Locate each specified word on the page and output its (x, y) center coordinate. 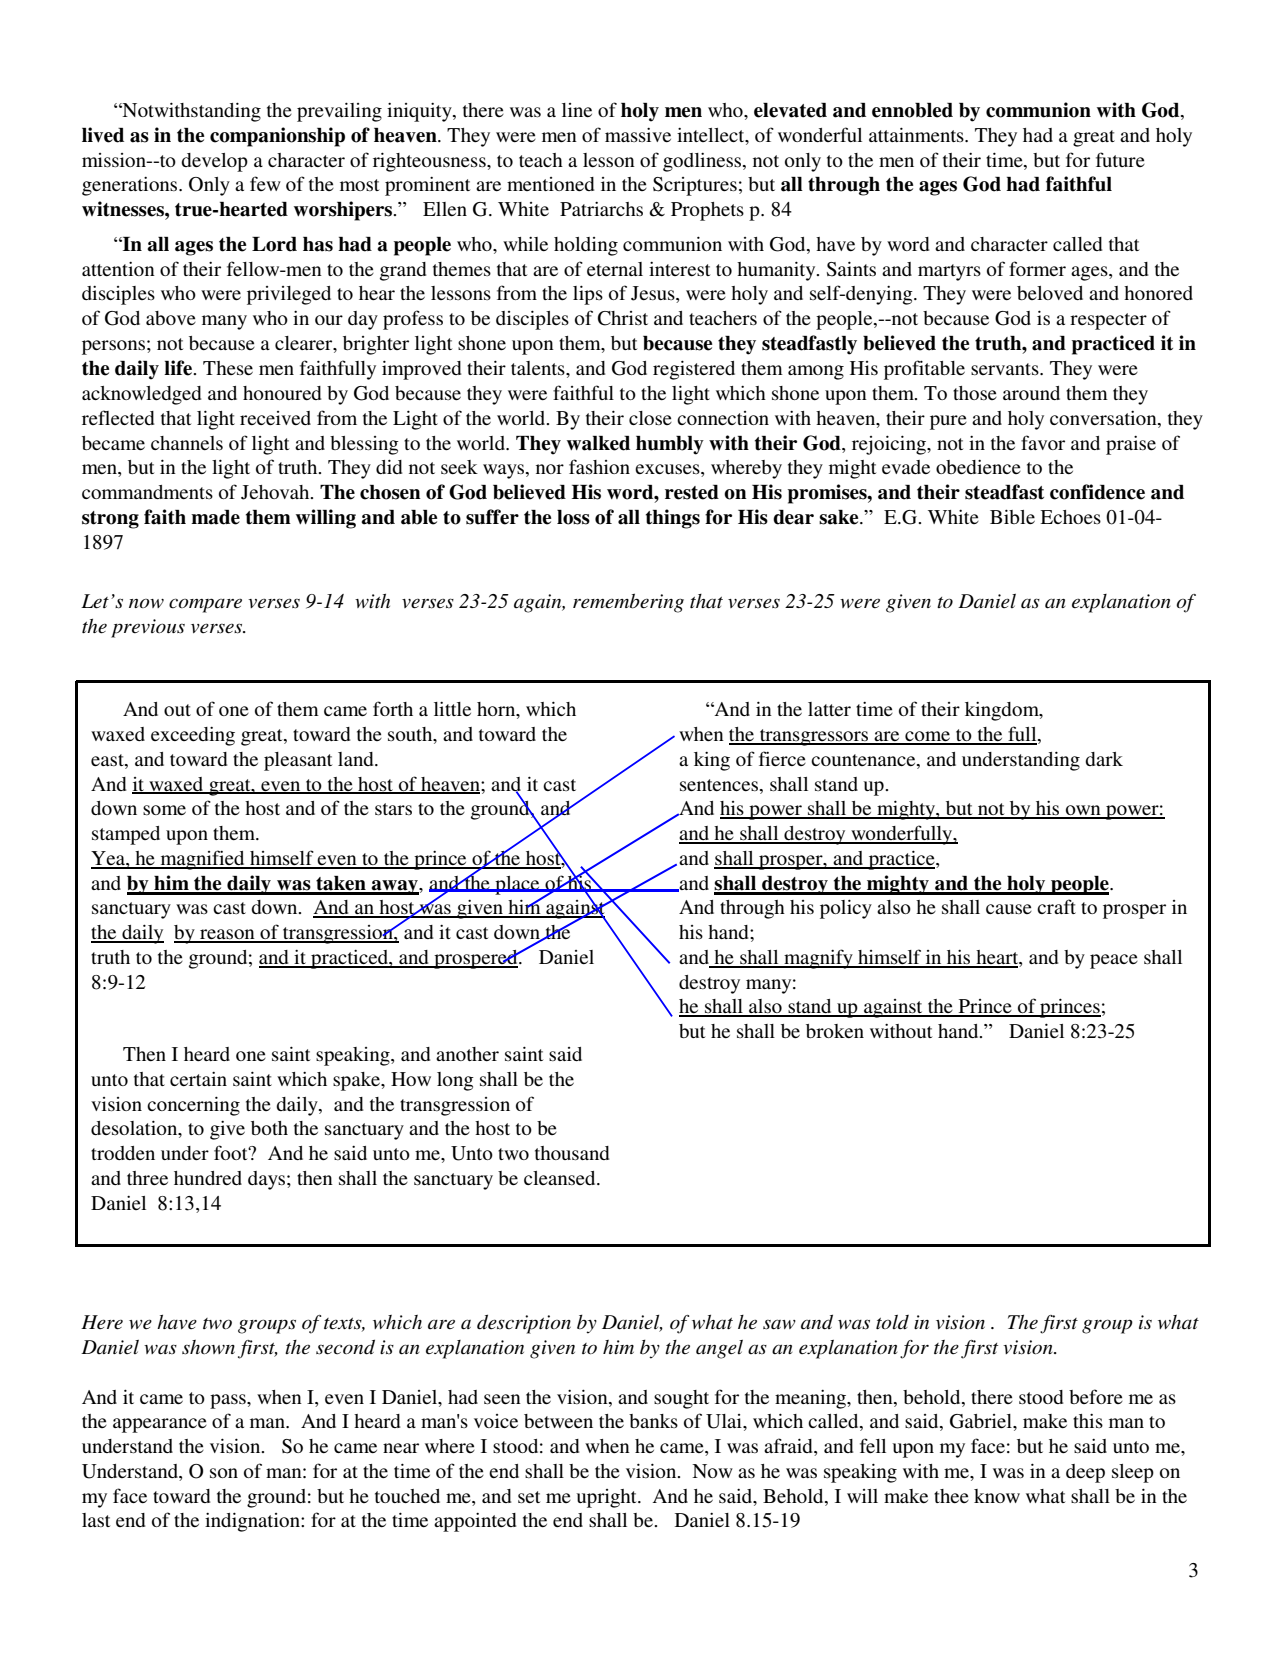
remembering (628, 603)
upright (607, 1498)
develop (214, 162)
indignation (253, 1522)
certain (198, 1079)
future (1120, 159)
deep (1085, 1473)
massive (638, 135)
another (467, 1054)
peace (1114, 961)
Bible (1012, 516)
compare (205, 605)
